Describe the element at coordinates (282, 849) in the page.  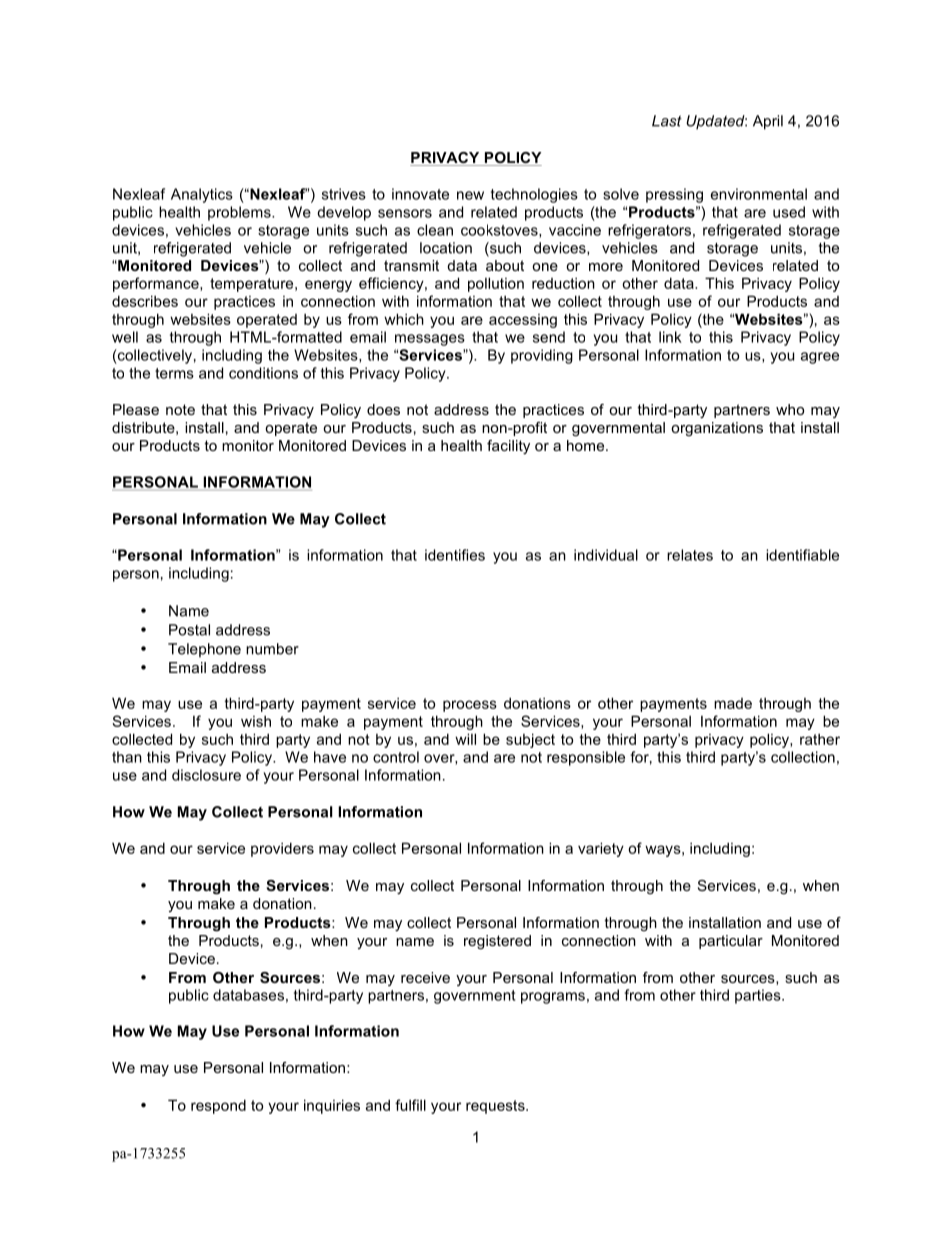
I see `providers` at that location.
